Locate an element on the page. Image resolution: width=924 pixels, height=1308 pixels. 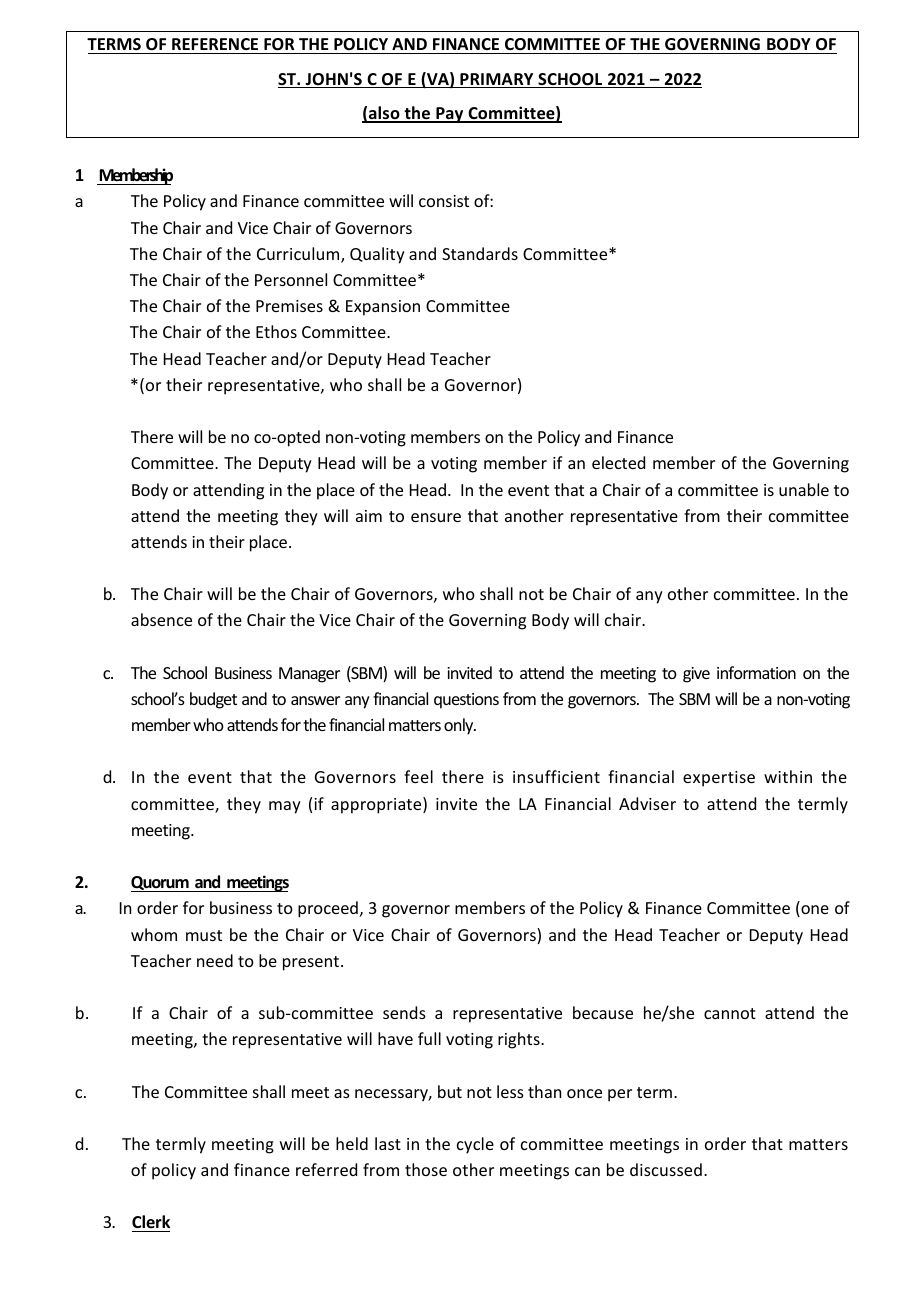
may is located at coordinates (285, 807).
